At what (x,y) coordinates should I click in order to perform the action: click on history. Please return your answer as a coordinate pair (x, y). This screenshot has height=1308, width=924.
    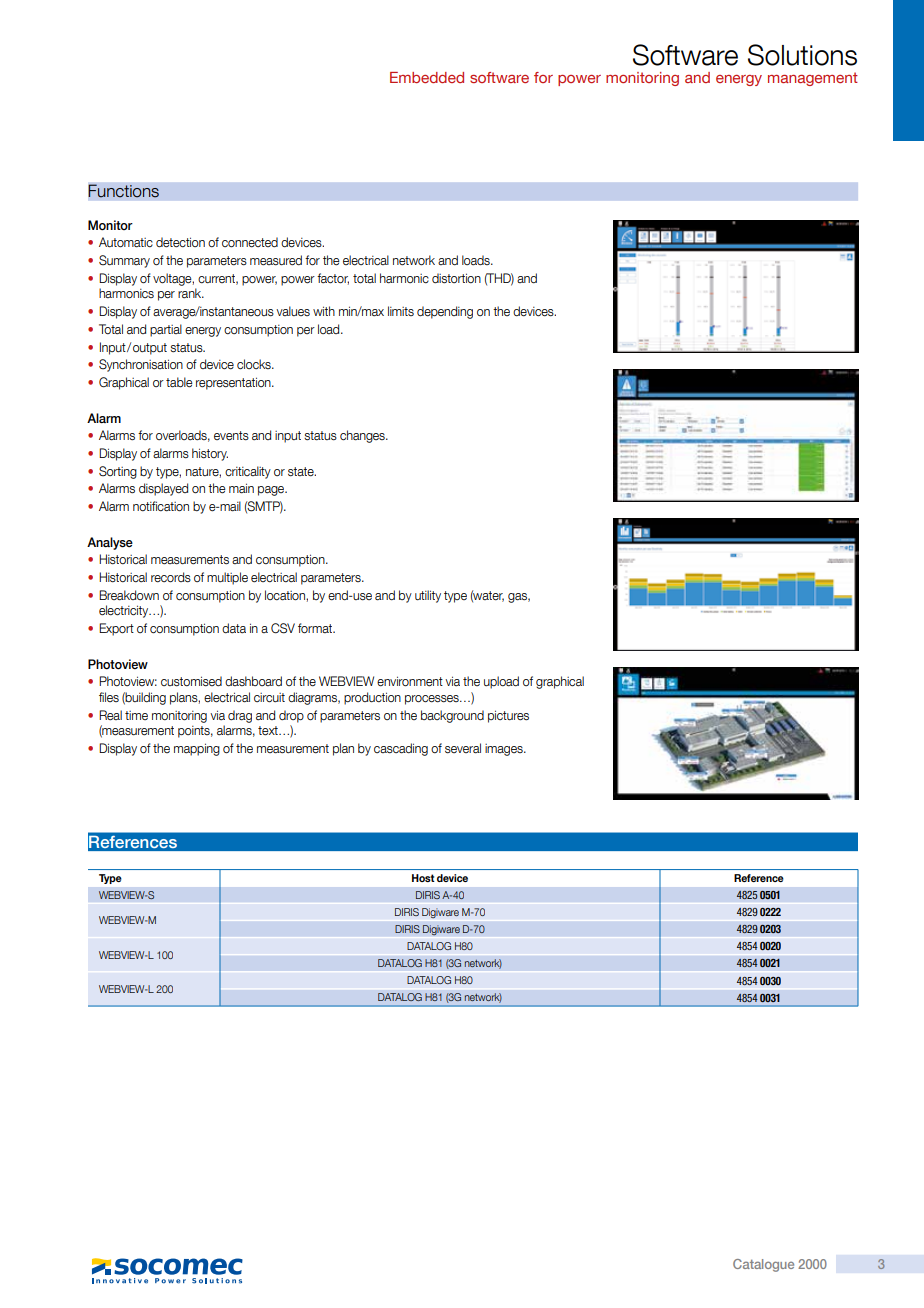
    Looking at the image, I should click on (210, 454).
